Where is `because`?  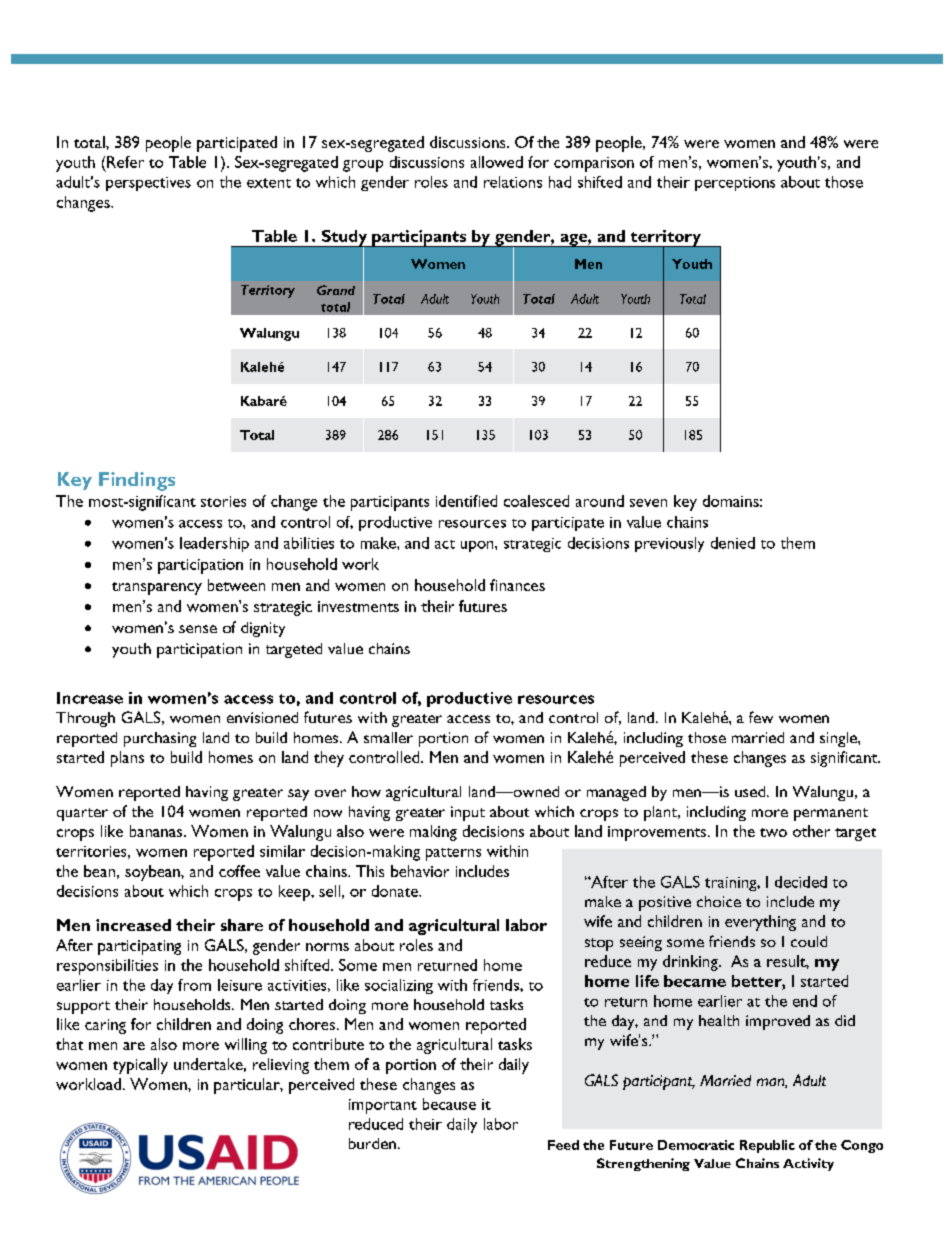
because is located at coordinates (449, 1104).
